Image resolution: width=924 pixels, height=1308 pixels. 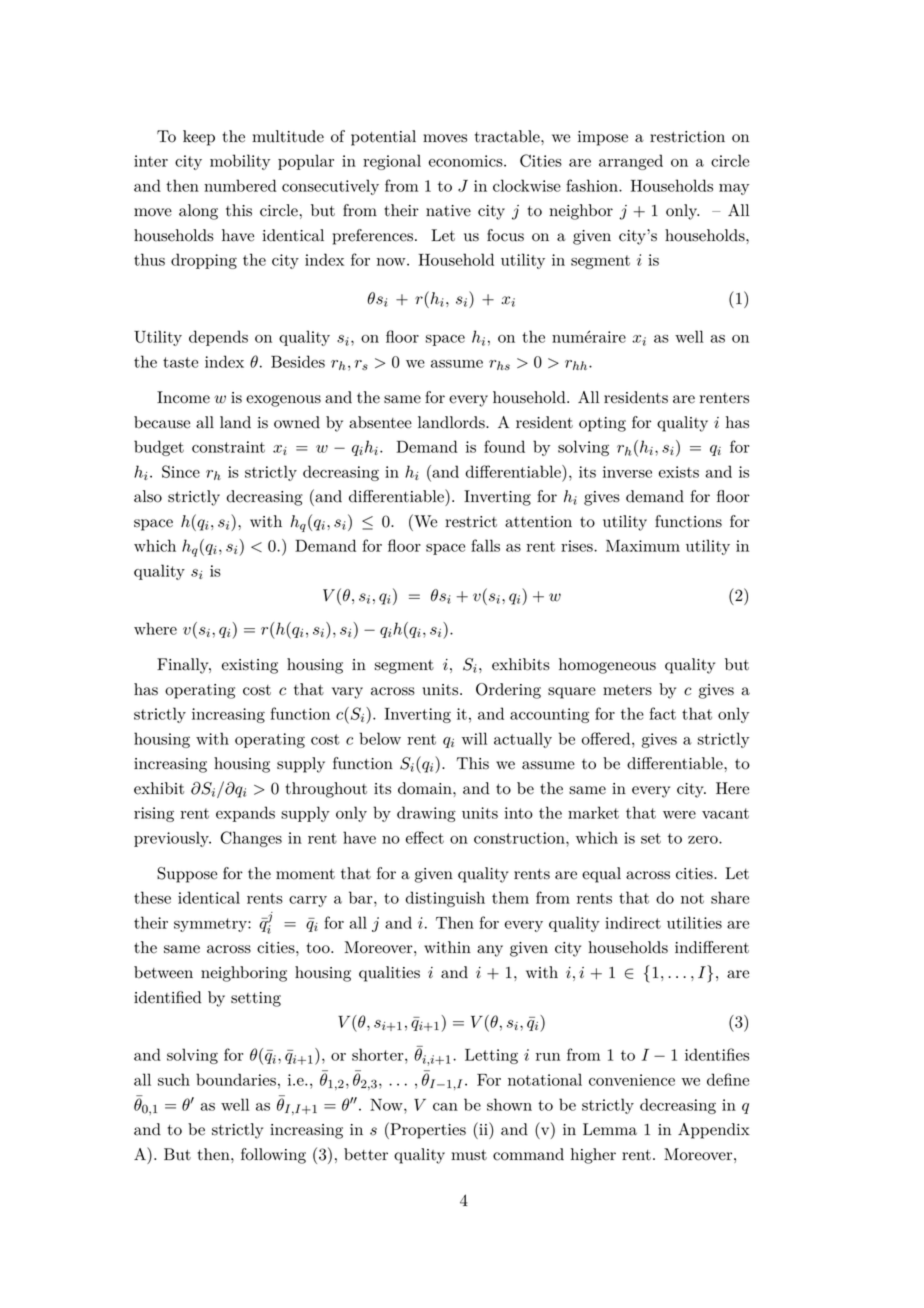 What do you see at coordinates (466, 161) in the page?
I see `economics` at bounding box center [466, 161].
